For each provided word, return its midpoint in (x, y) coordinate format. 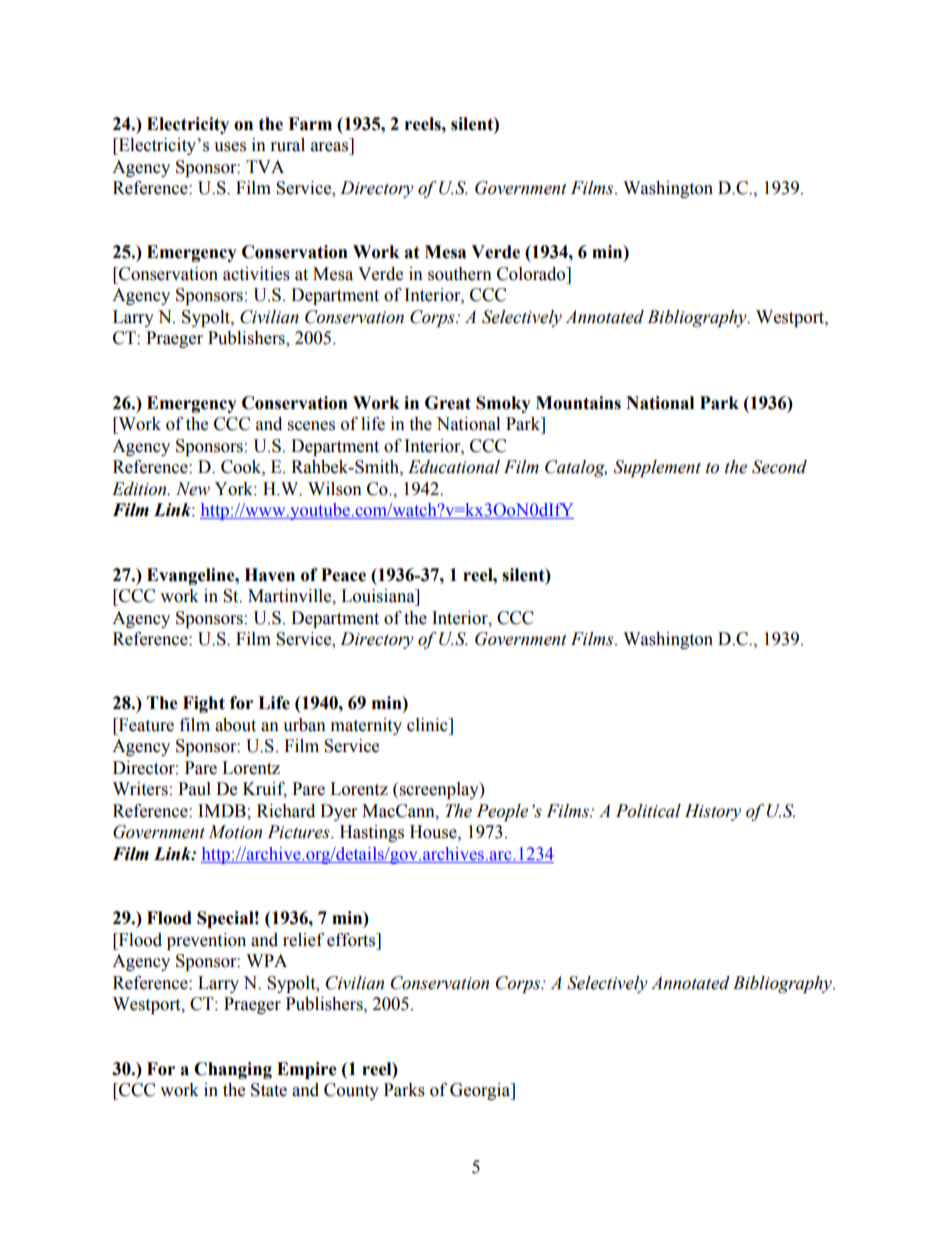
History (713, 812)
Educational (454, 467)
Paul (194, 789)
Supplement (657, 468)
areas (329, 147)
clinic (428, 725)
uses (230, 147)
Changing (233, 1070)
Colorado (532, 274)
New (193, 489)
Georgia (481, 1091)
